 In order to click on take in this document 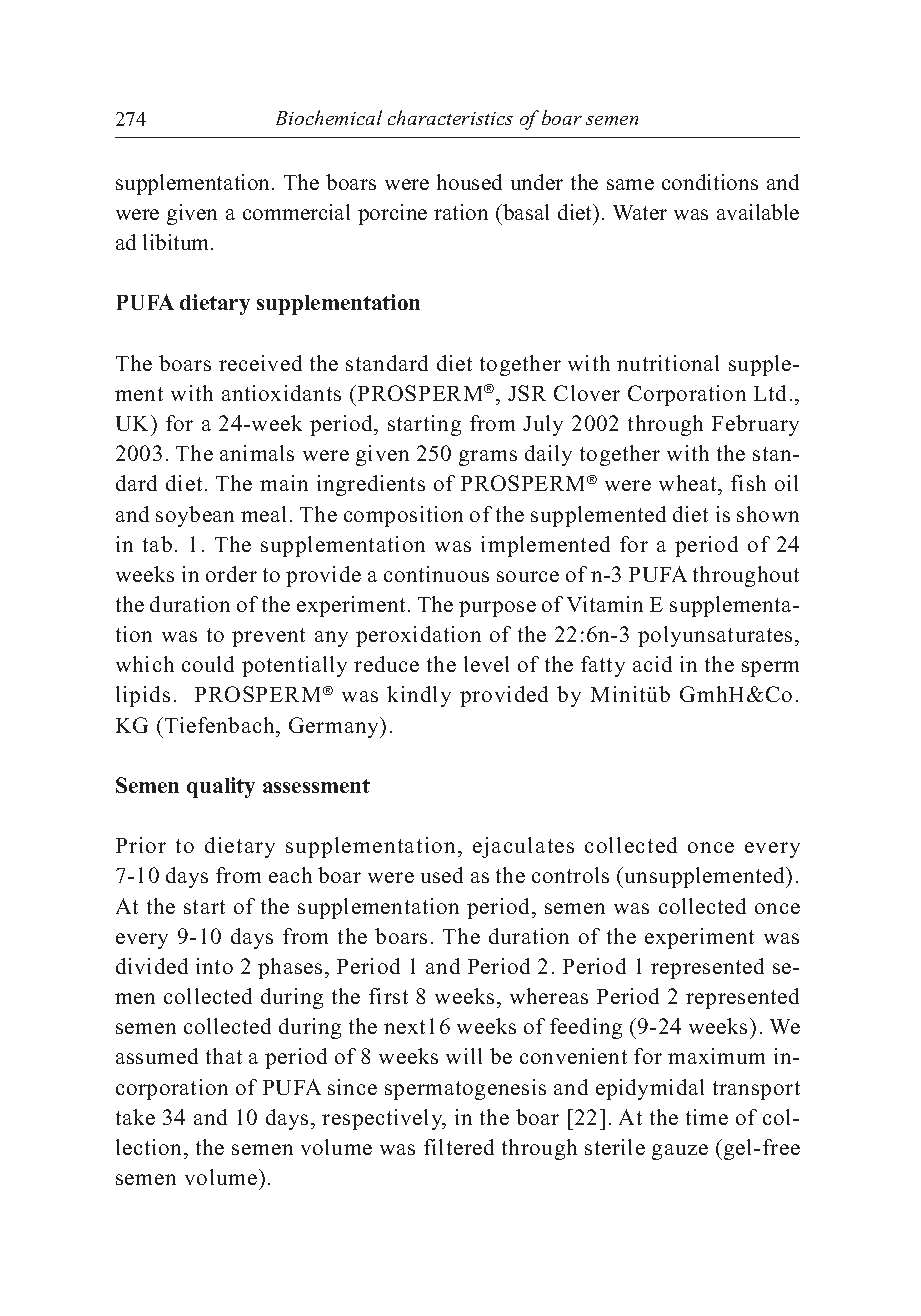, I will do `click(135, 1117)`.
